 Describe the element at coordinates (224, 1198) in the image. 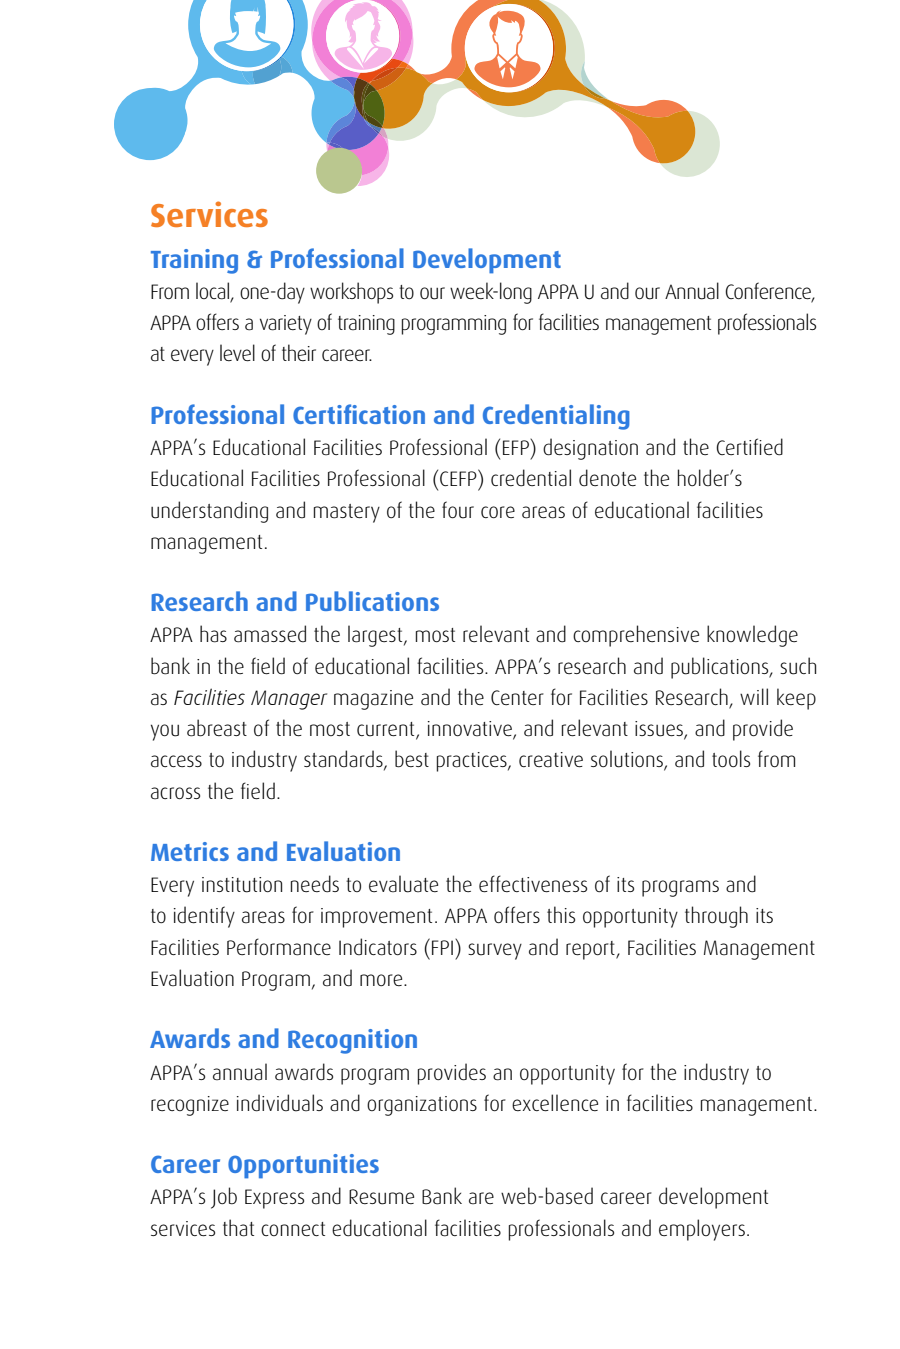

I see `Job` at that location.
